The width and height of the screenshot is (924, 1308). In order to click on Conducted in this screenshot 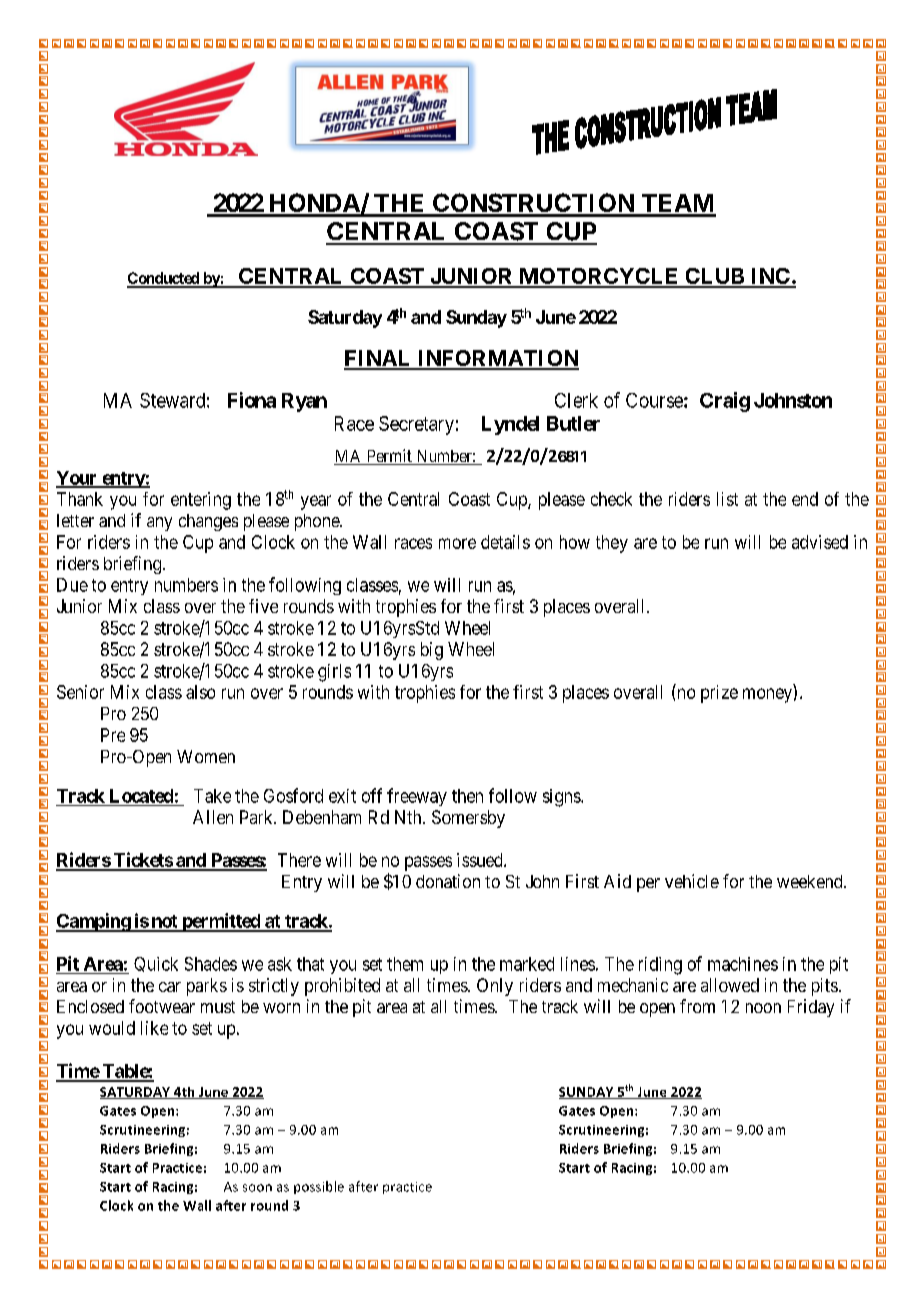, I will do `click(164, 279)`.
